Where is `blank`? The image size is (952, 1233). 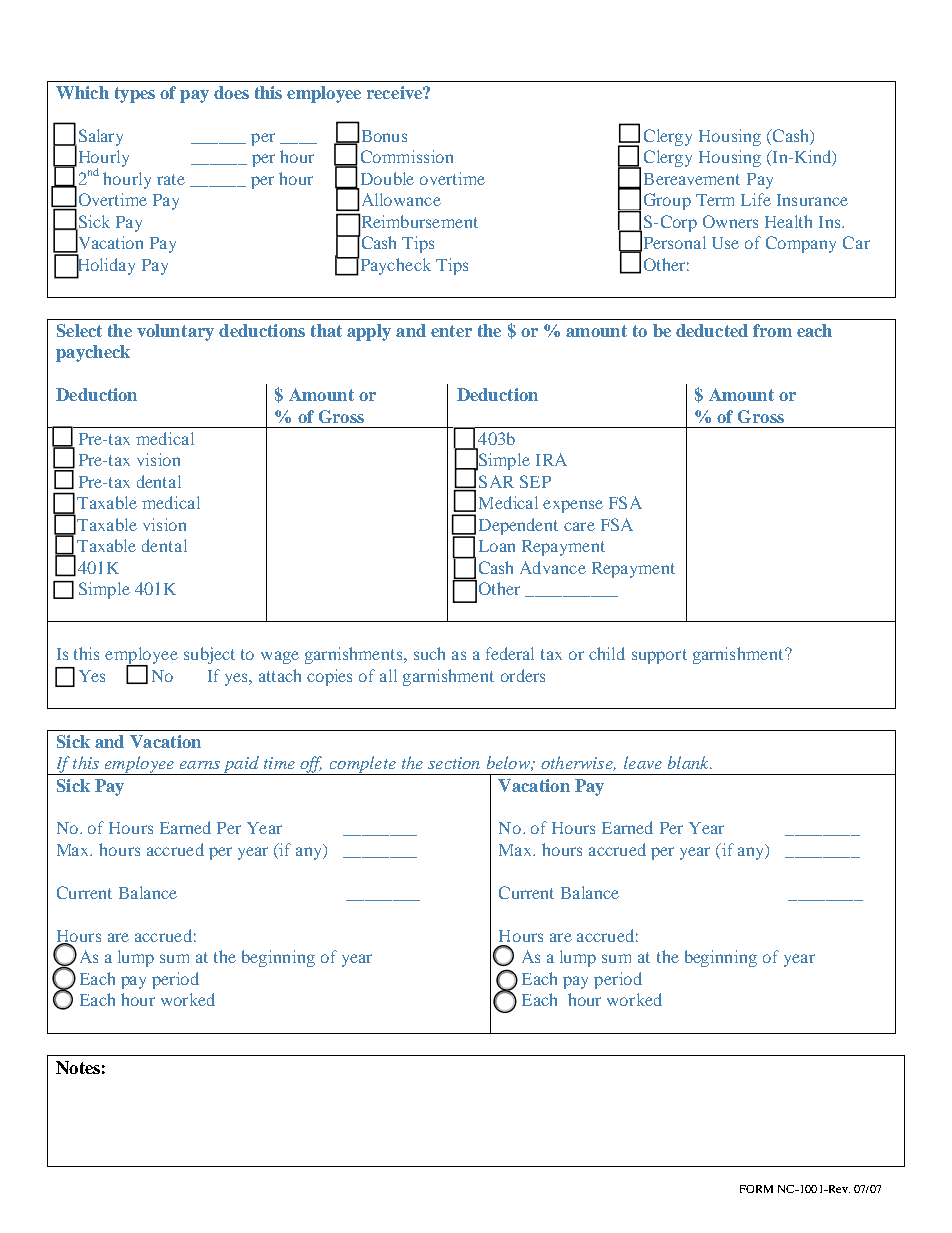 blank is located at coordinates (689, 762).
